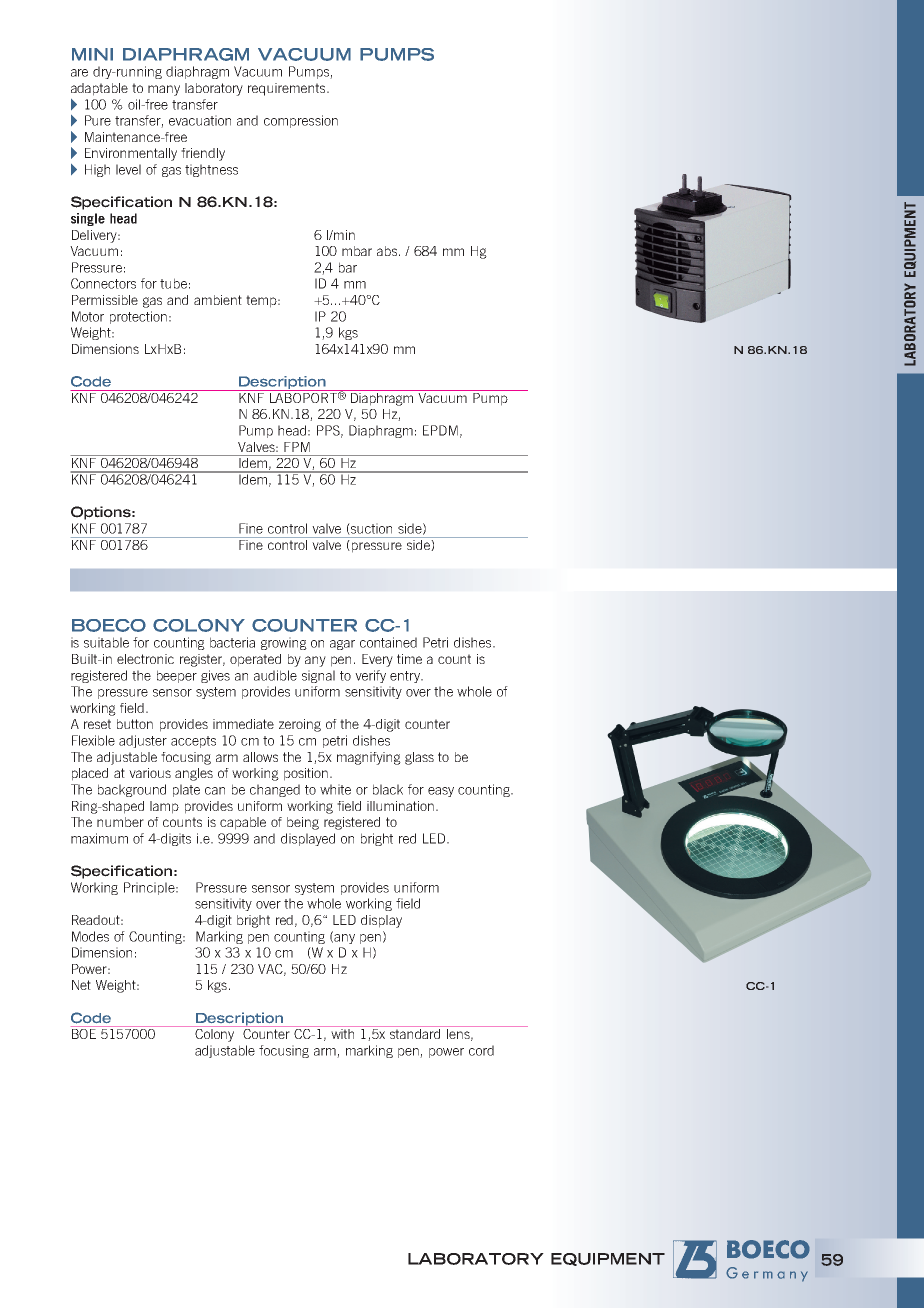 The width and height of the image is (924, 1308). I want to click on compression, so click(301, 121).
